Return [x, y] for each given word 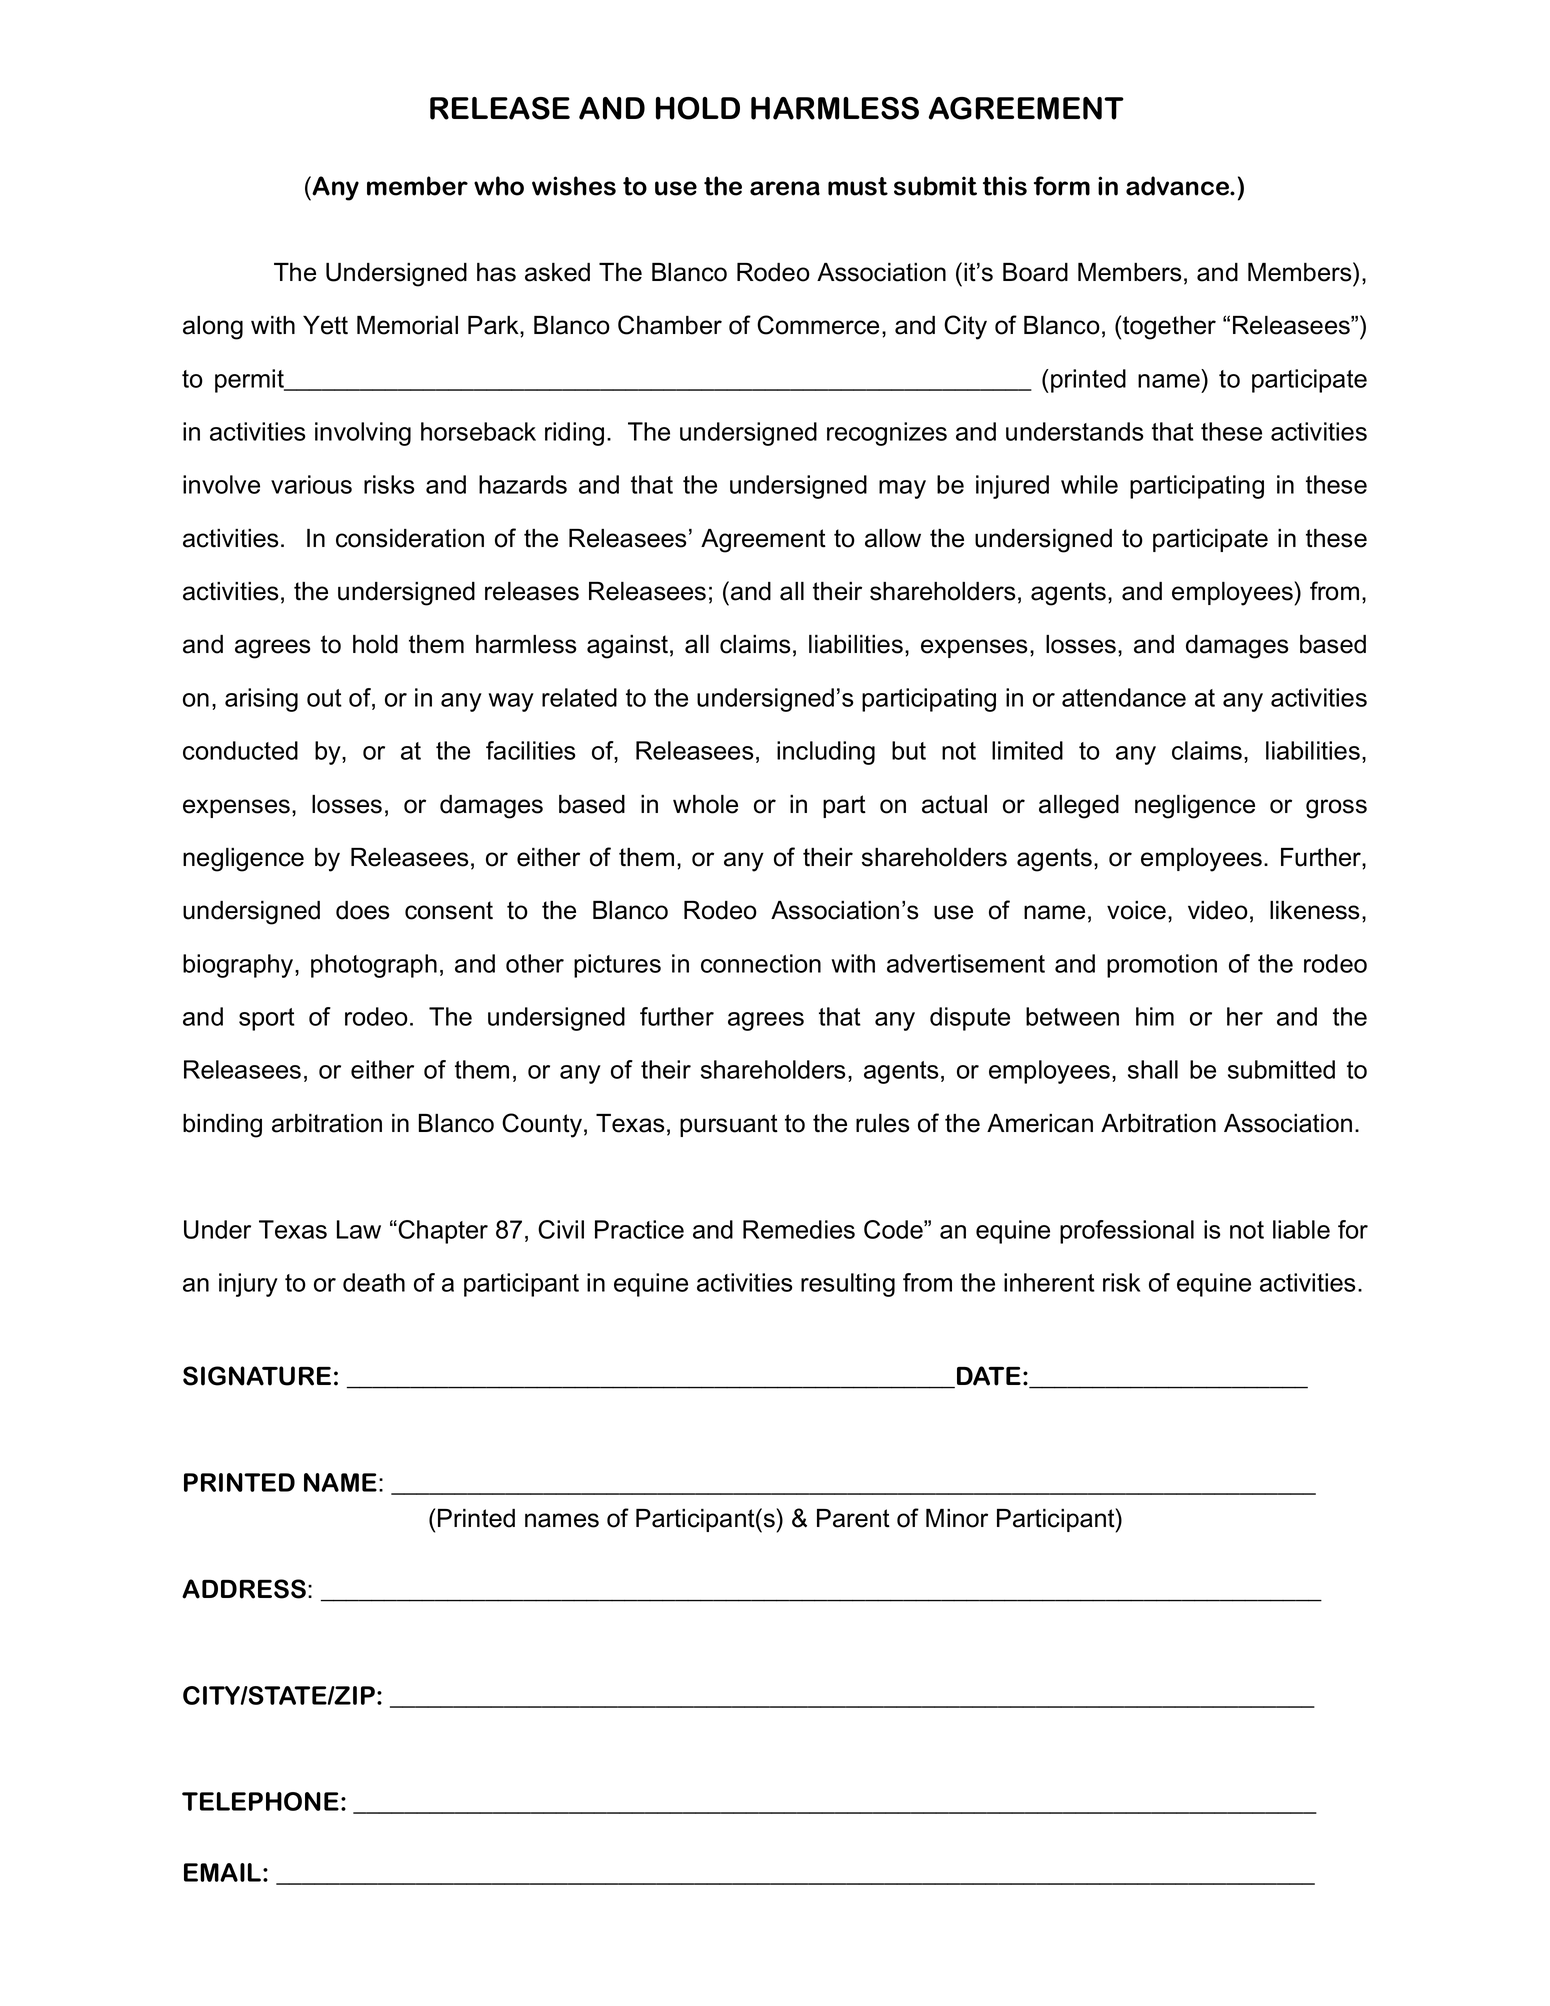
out [324, 698]
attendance [1124, 697]
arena [785, 188]
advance [1179, 186]
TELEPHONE [260, 1801]
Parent [853, 1518]
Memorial [407, 325]
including [826, 753]
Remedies [799, 1229]
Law [359, 1229]
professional [1127, 1232]
